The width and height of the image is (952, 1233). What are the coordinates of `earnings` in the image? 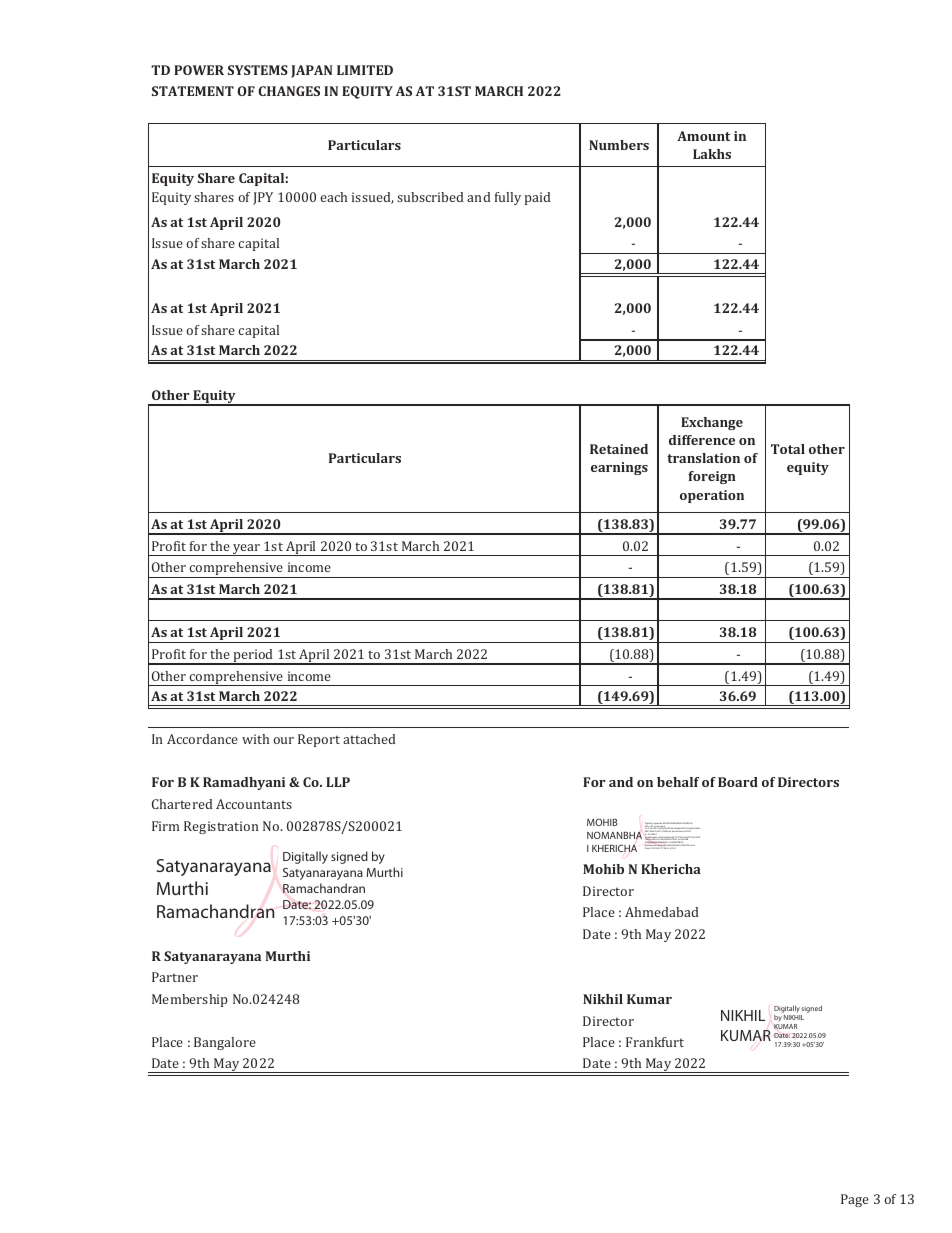 It's located at (619, 468).
